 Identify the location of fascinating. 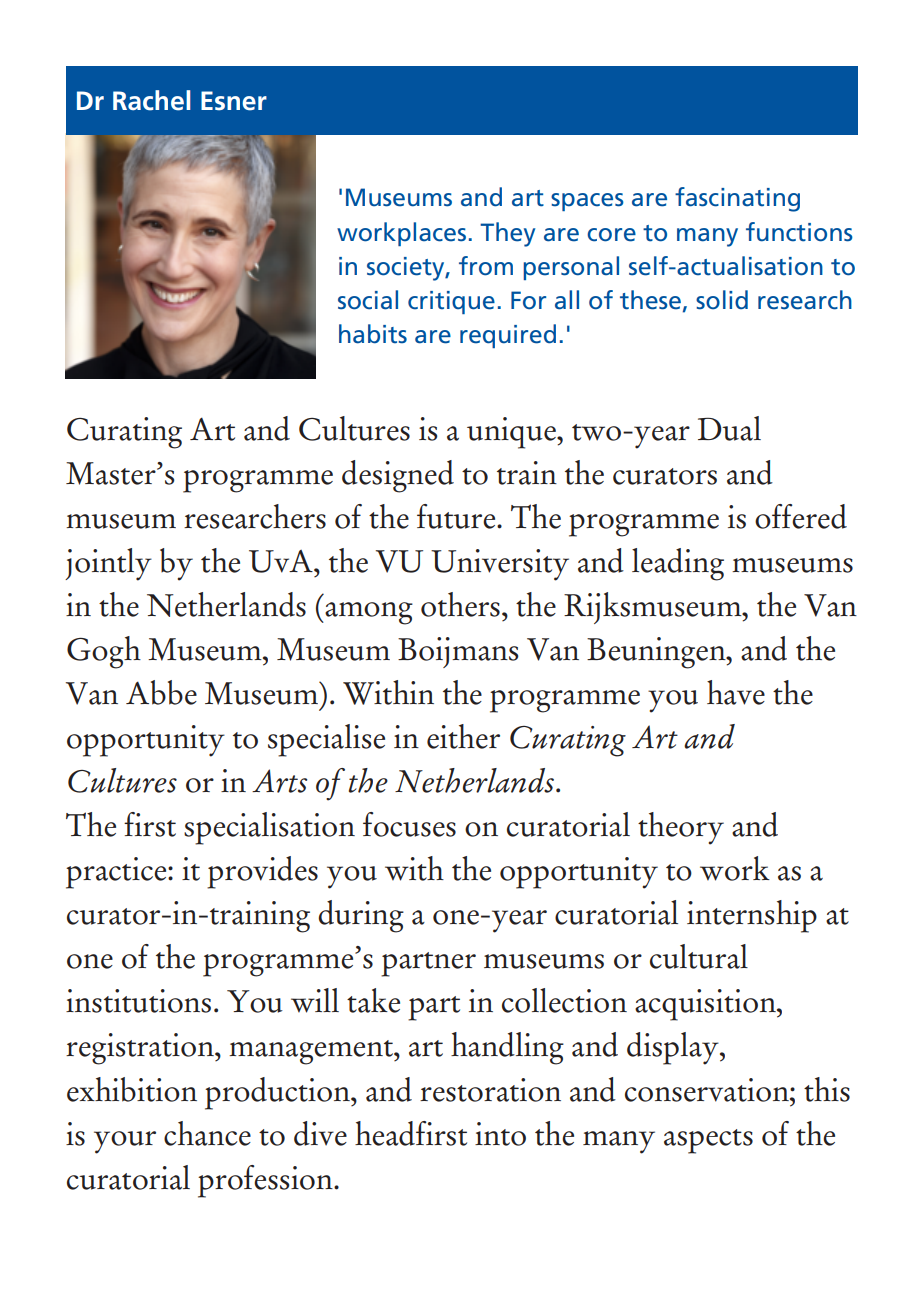
(737, 199).
